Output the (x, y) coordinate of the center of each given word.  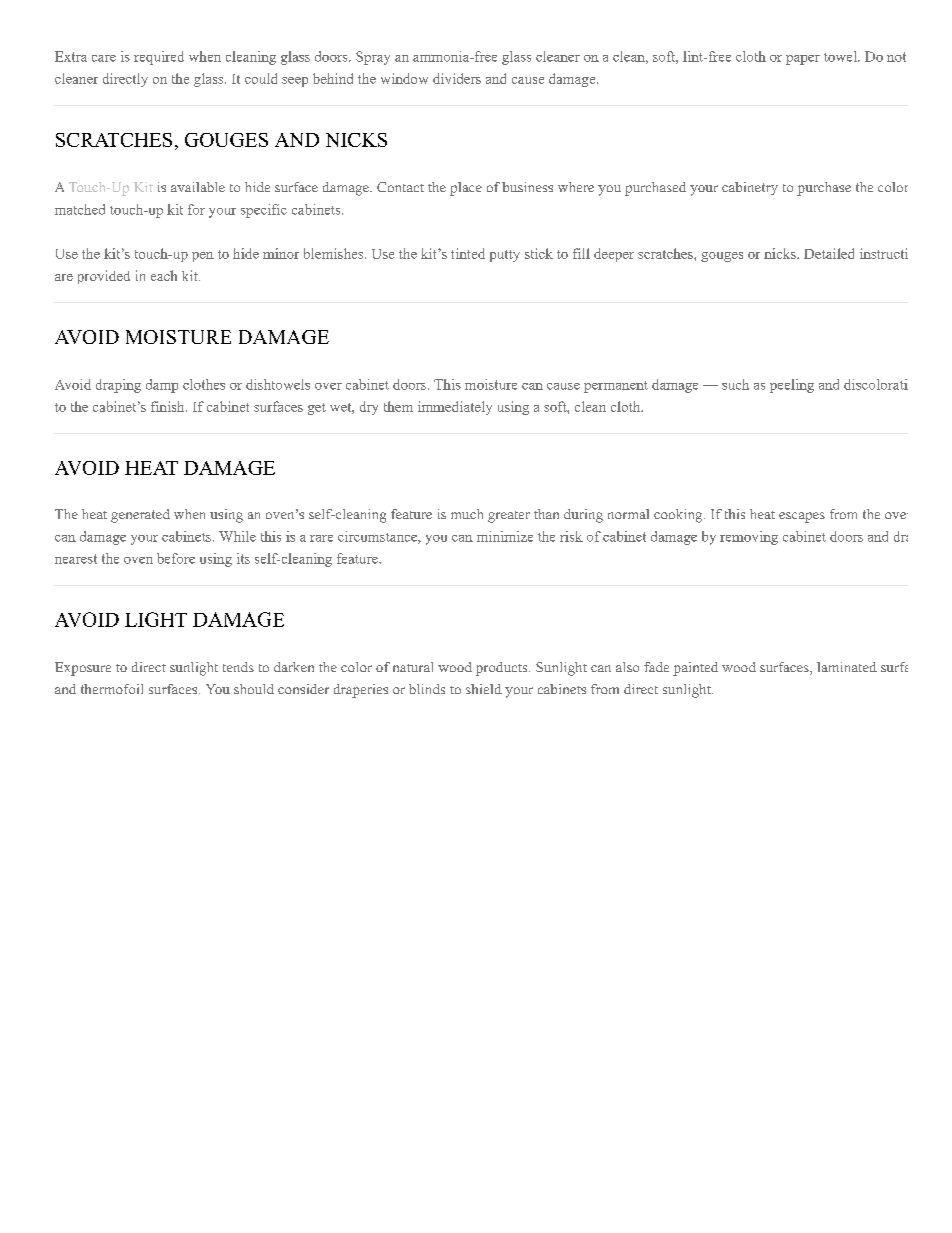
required (159, 58)
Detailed (829, 253)
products (501, 669)
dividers (457, 78)
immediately (455, 408)
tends (238, 667)
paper (803, 60)
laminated (847, 667)
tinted (468, 253)
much (467, 514)
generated (140, 516)
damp (162, 386)
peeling (792, 386)
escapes (802, 517)
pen (203, 257)
